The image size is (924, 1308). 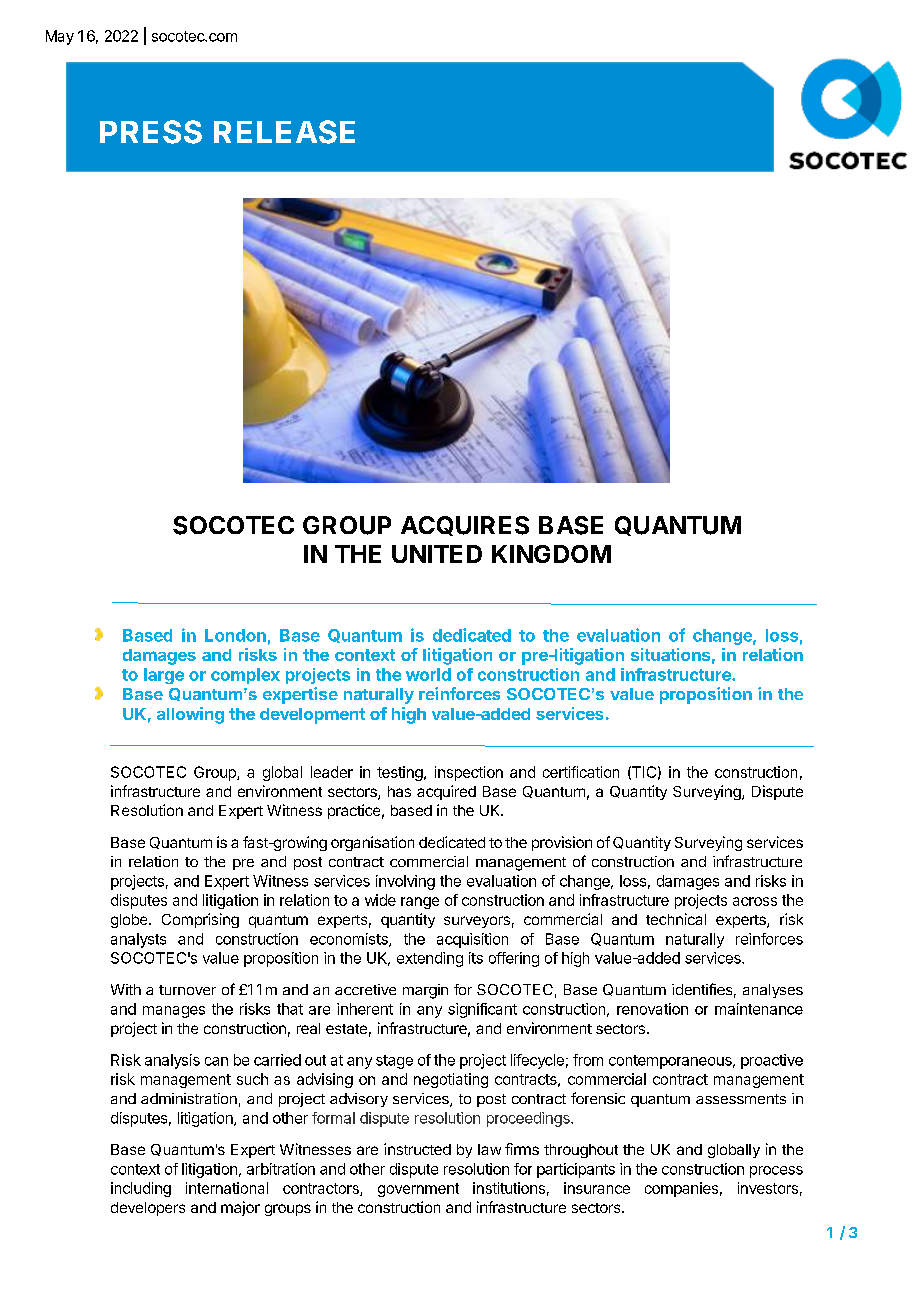 What do you see at coordinates (141, 1189) in the page?
I see `including` at bounding box center [141, 1189].
